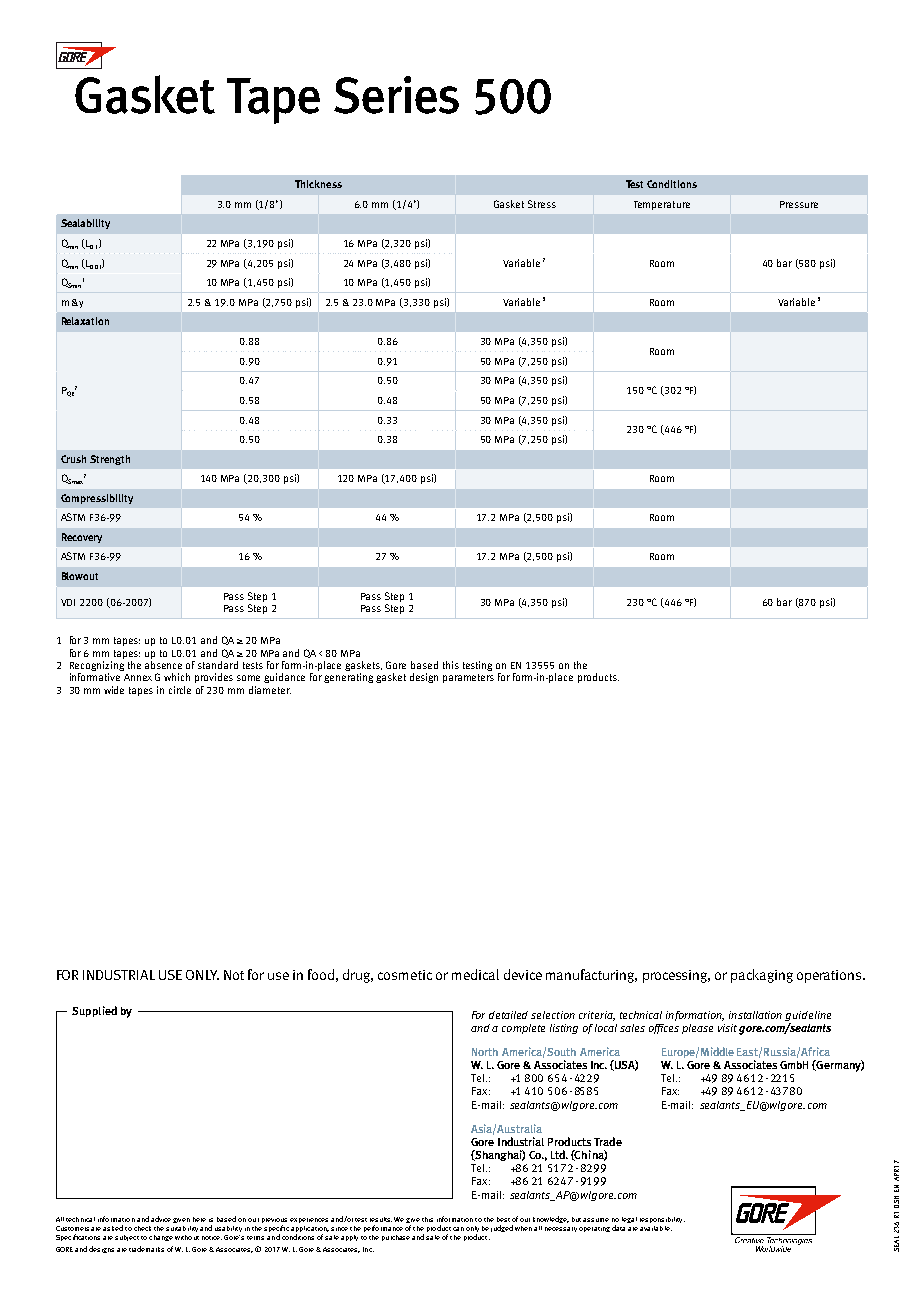  I want to click on Thickness, so click(318, 184).
